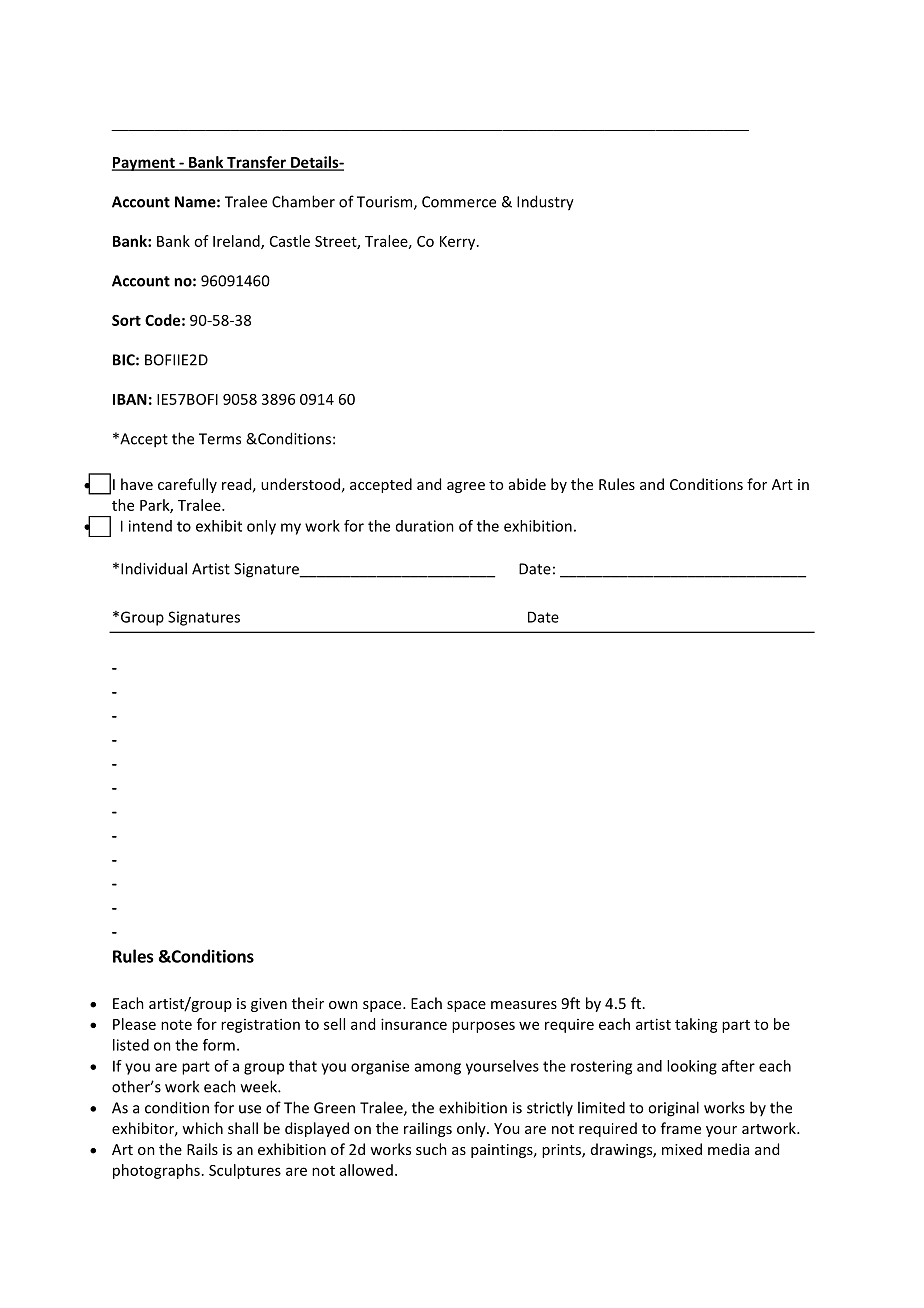 Image resolution: width=924 pixels, height=1308 pixels. I want to click on Payment, so click(144, 164).
